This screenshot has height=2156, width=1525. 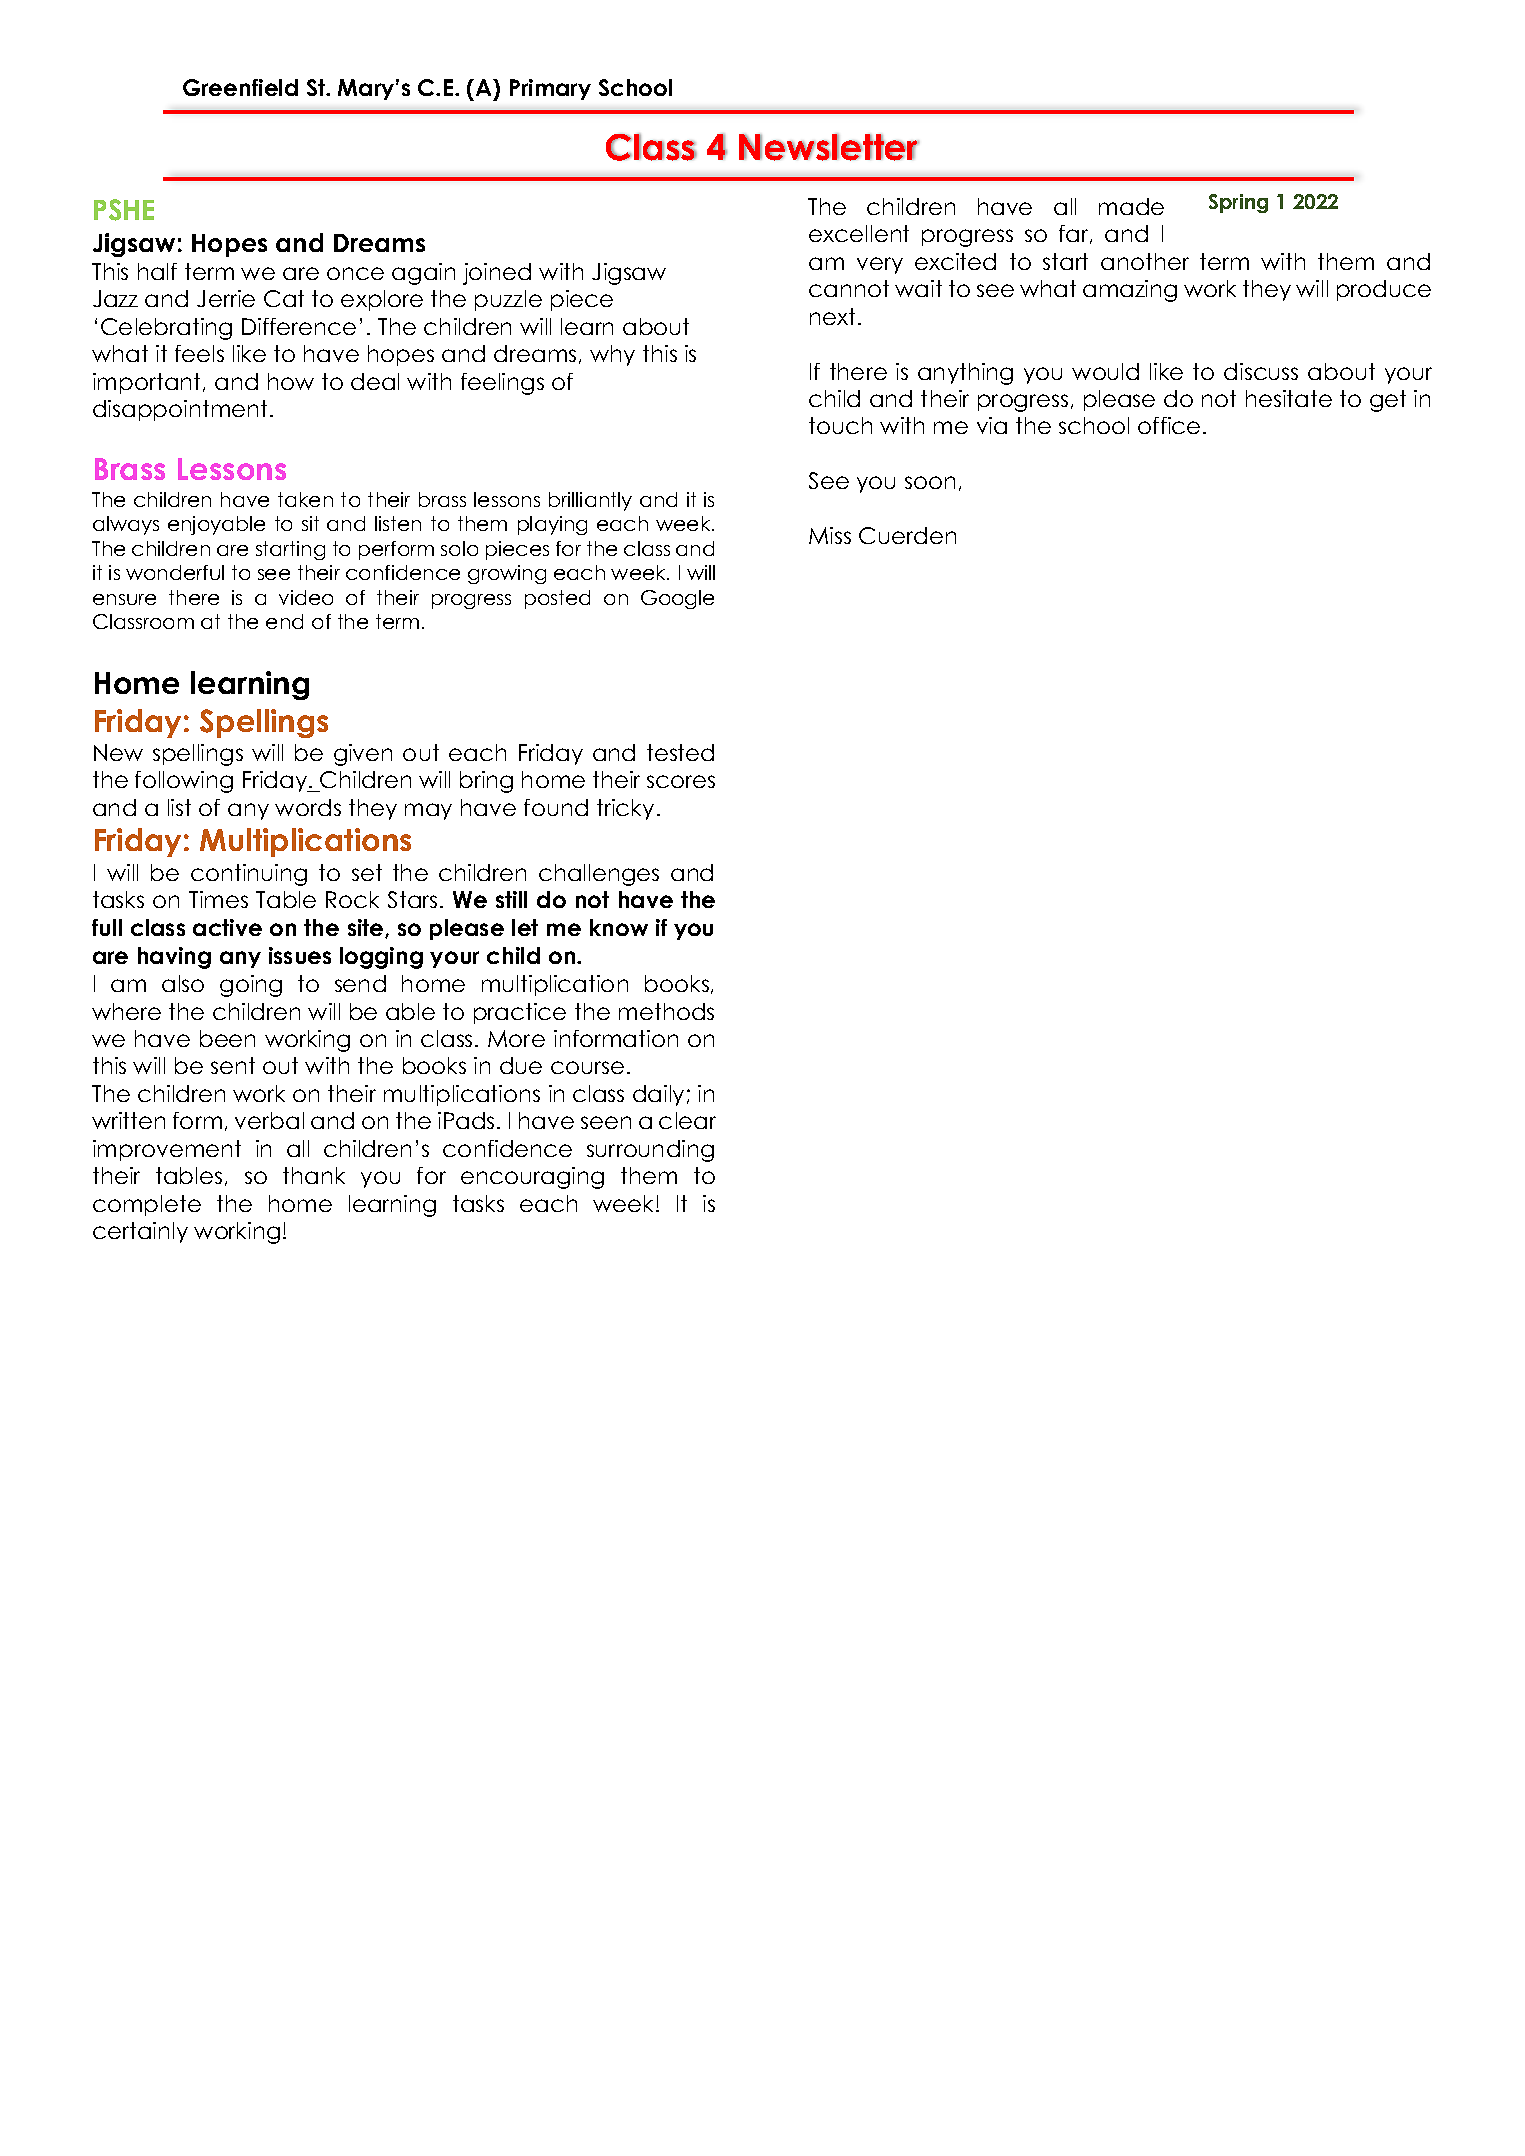 I want to click on Spring, so click(x=1238, y=203).
